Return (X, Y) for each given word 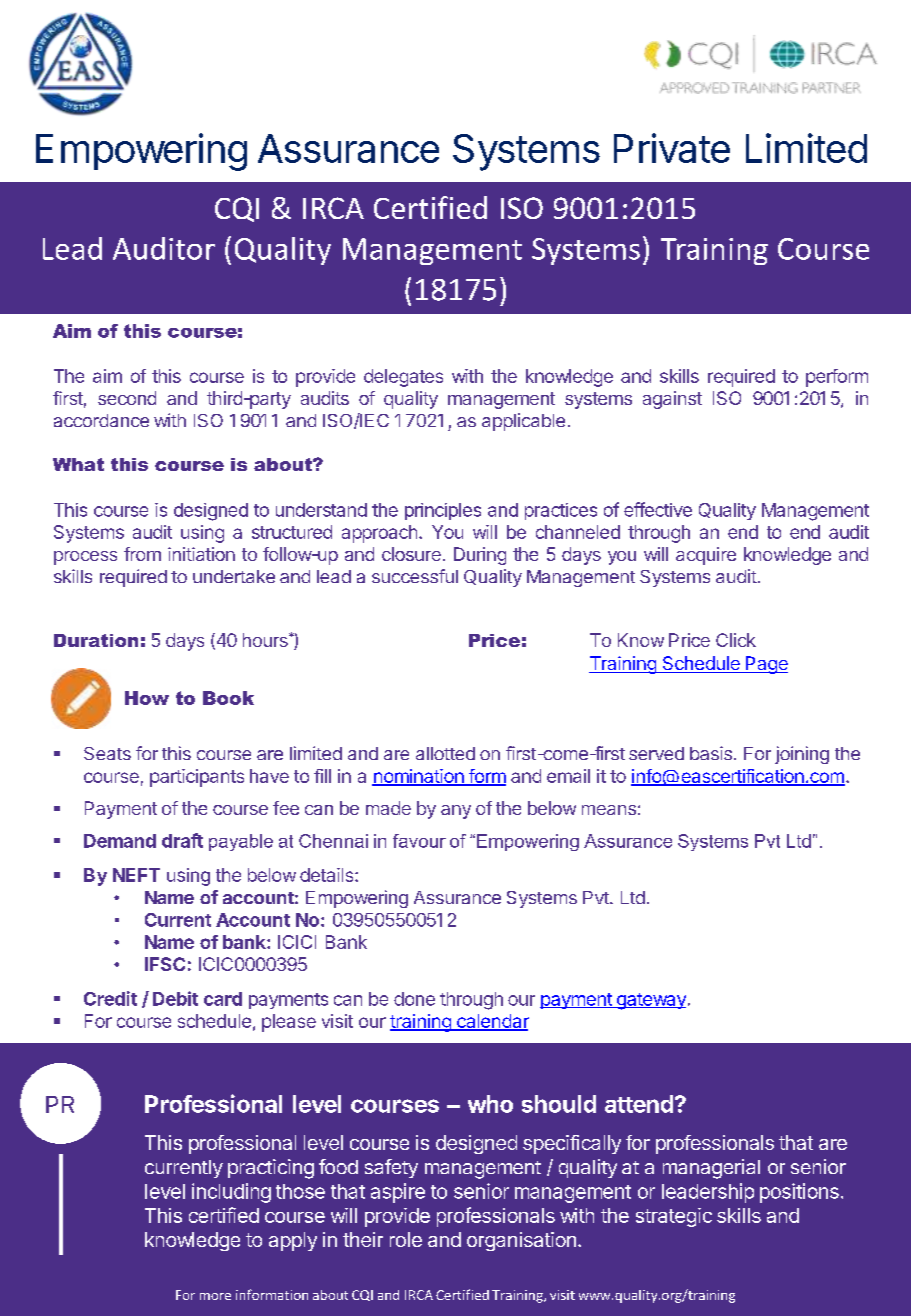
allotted (445, 753)
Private (672, 148)
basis (711, 753)
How (147, 698)
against (672, 400)
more (215, 1296)
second (127, 398)
